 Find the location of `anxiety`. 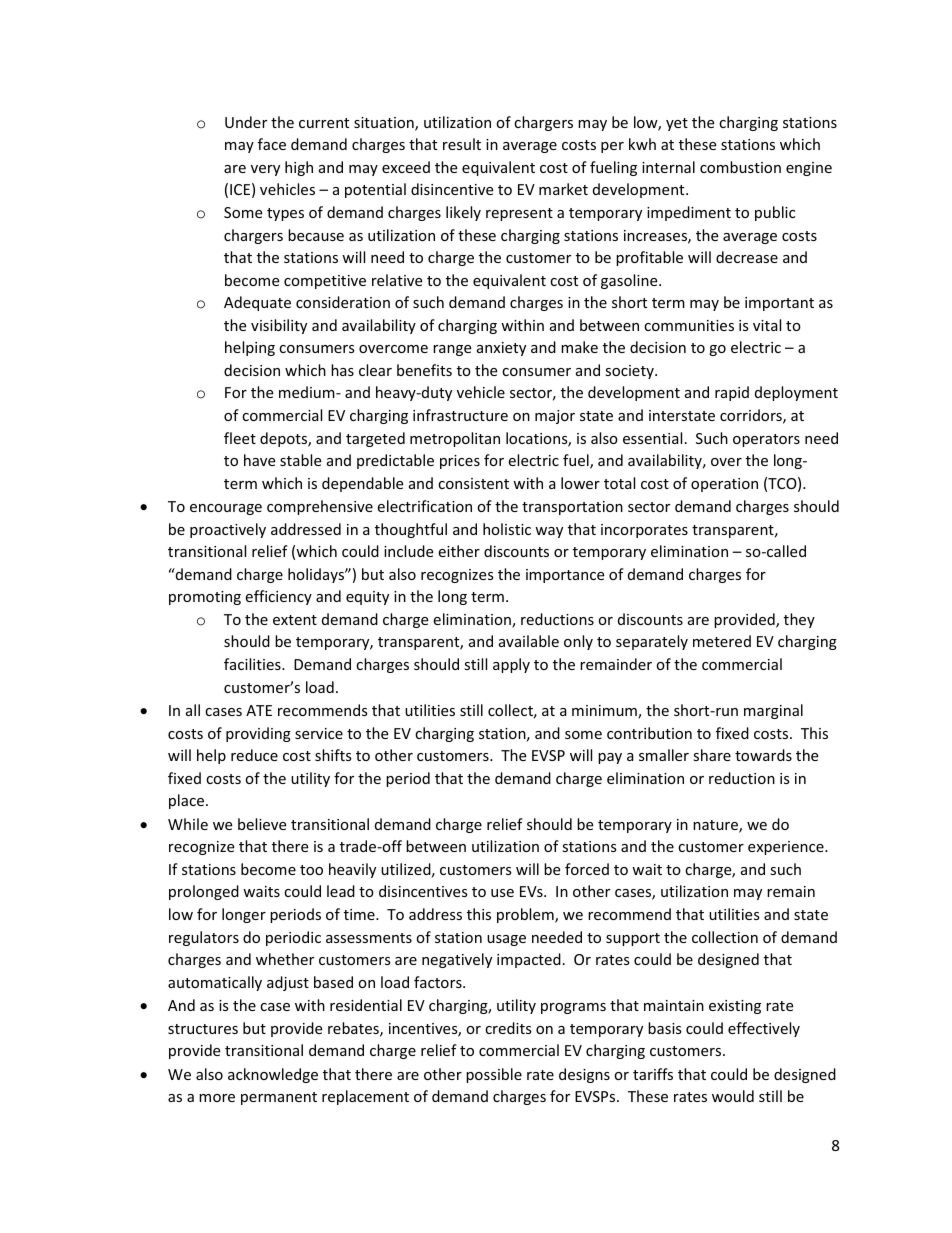

anxiety is located at coordinates (501, 349).
